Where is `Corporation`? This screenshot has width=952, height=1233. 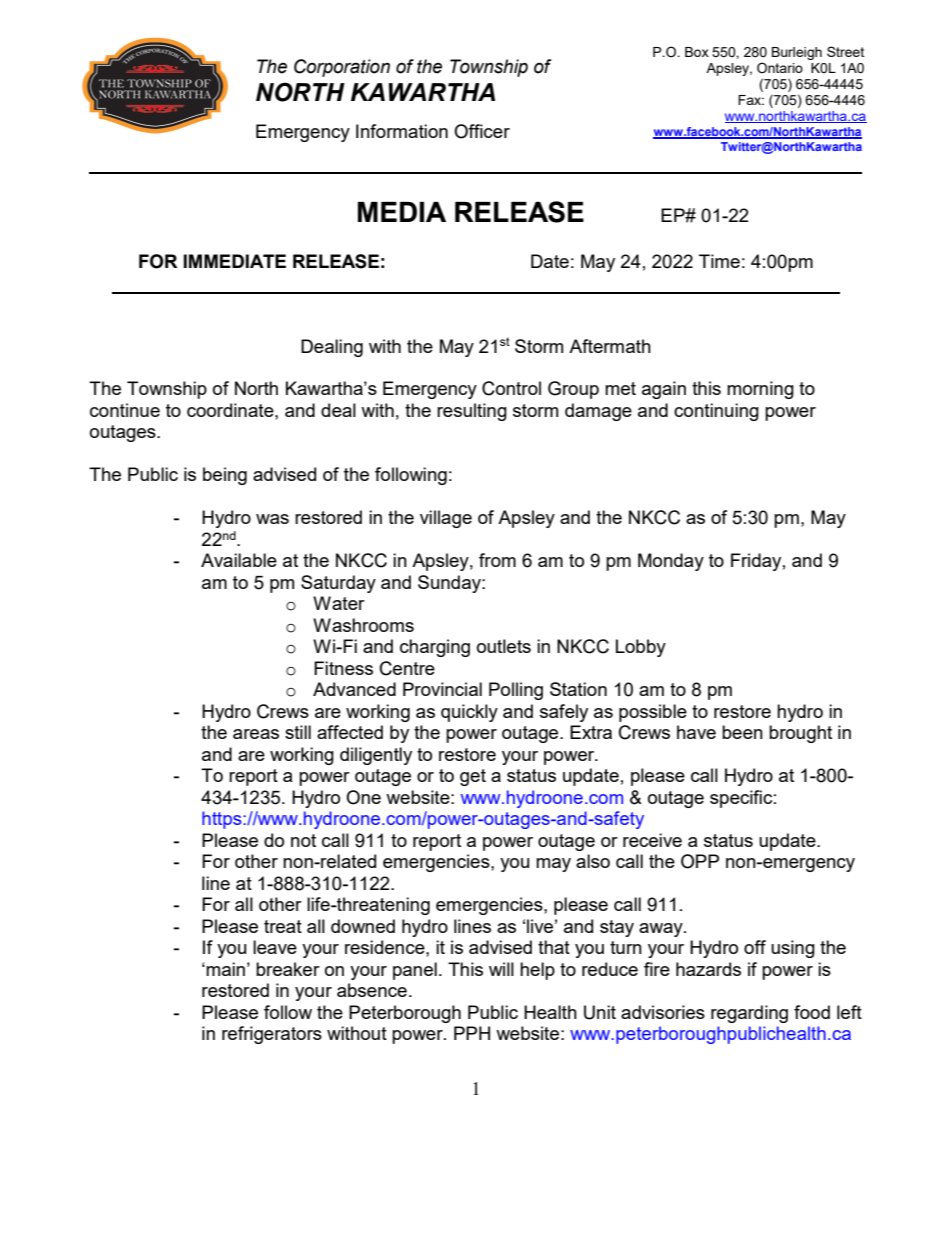
Corporation is located at coordinates (342, 68).
